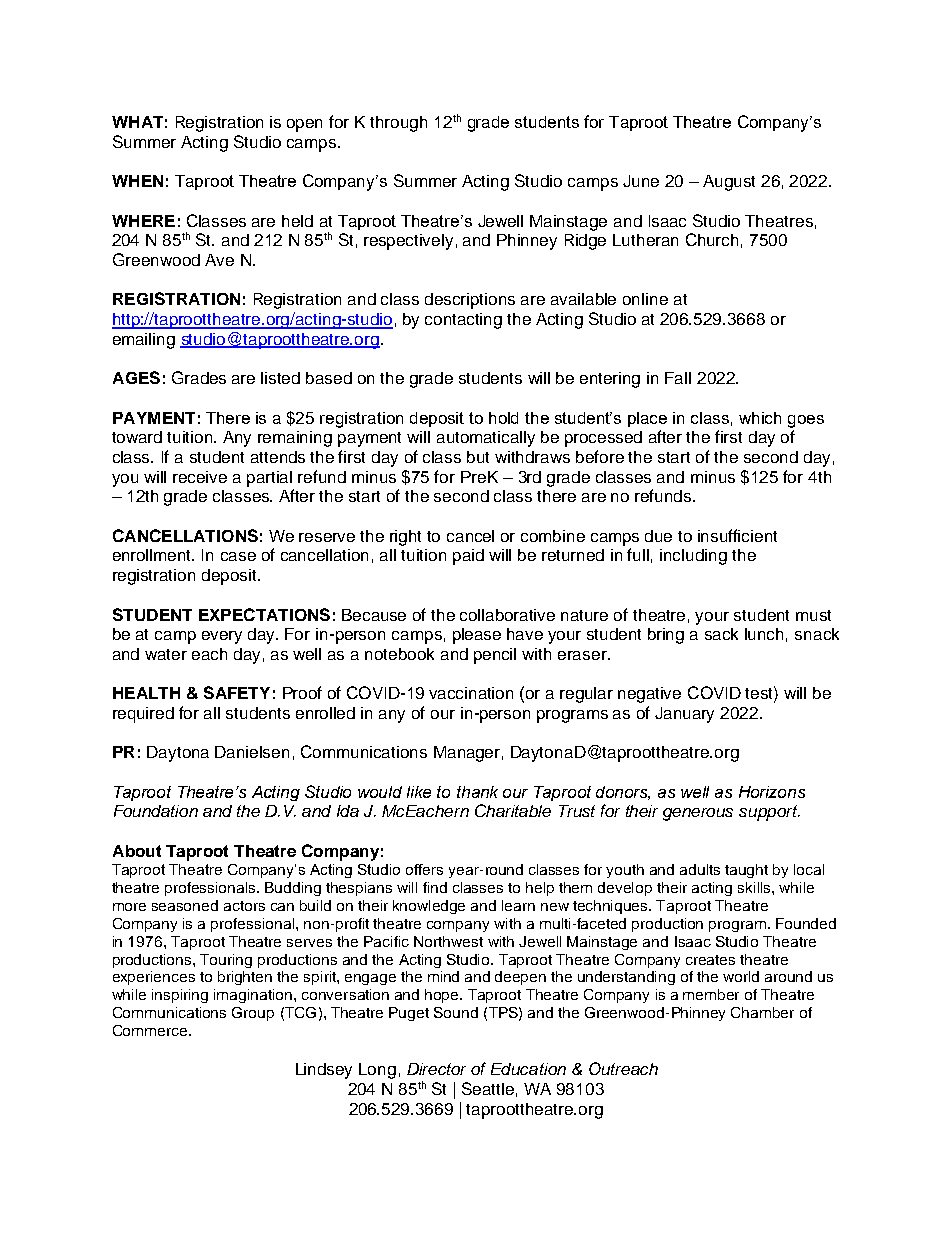  I want to click on Group, so click(253, 1014).
